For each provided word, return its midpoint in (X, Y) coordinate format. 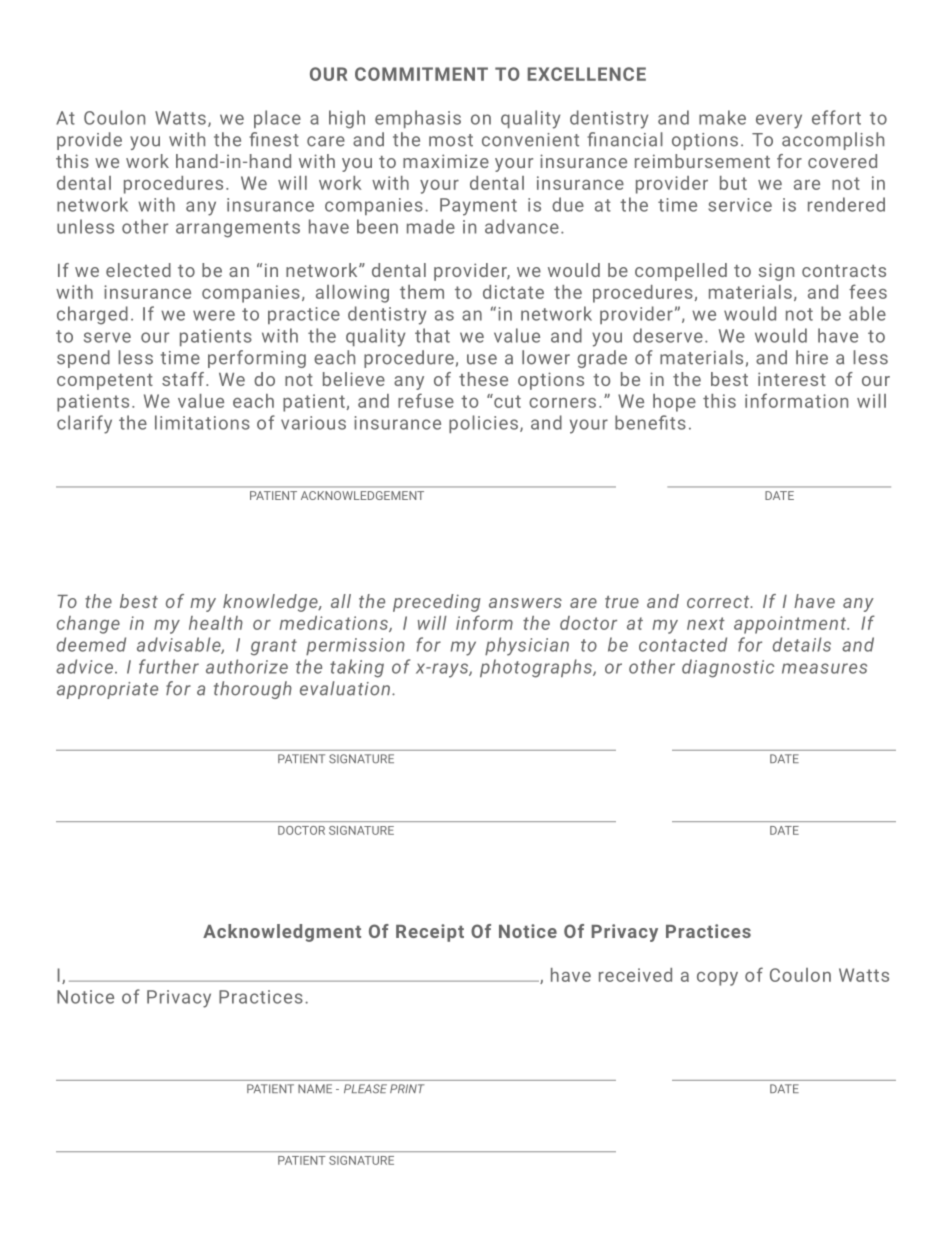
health (216, 623)
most (451, 140)
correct (719, 602)
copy (717, 979)
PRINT (407, 1088)
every (779, 121)
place (277, 119)
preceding (437, 603)
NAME (315, 1088)
